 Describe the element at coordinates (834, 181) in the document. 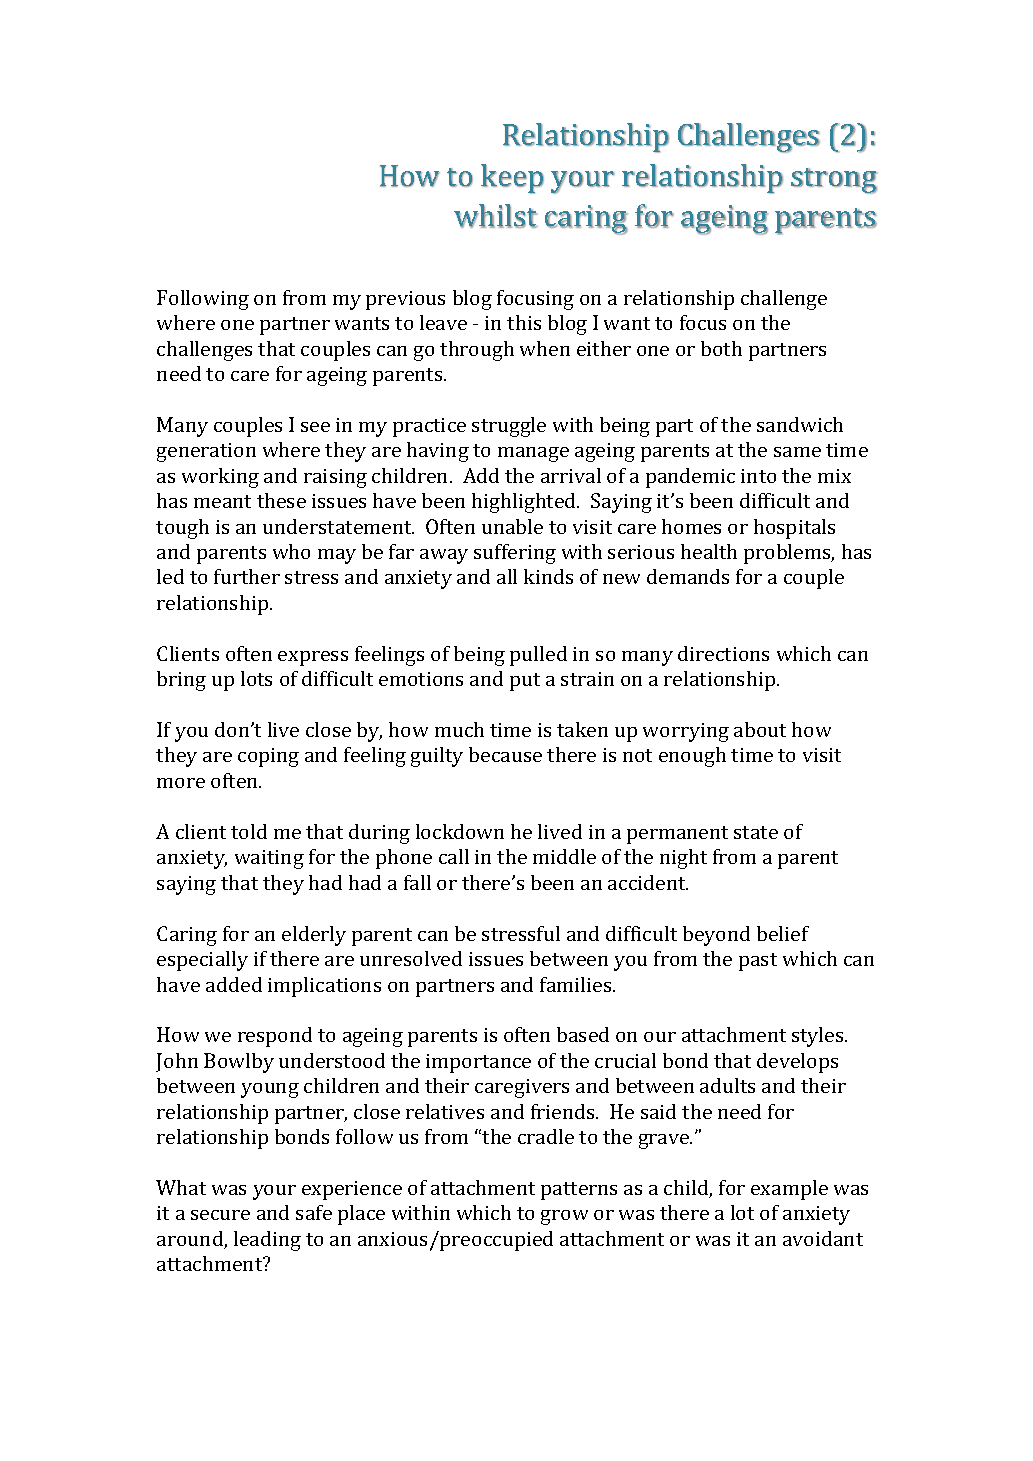

I see `strong` at that location.
